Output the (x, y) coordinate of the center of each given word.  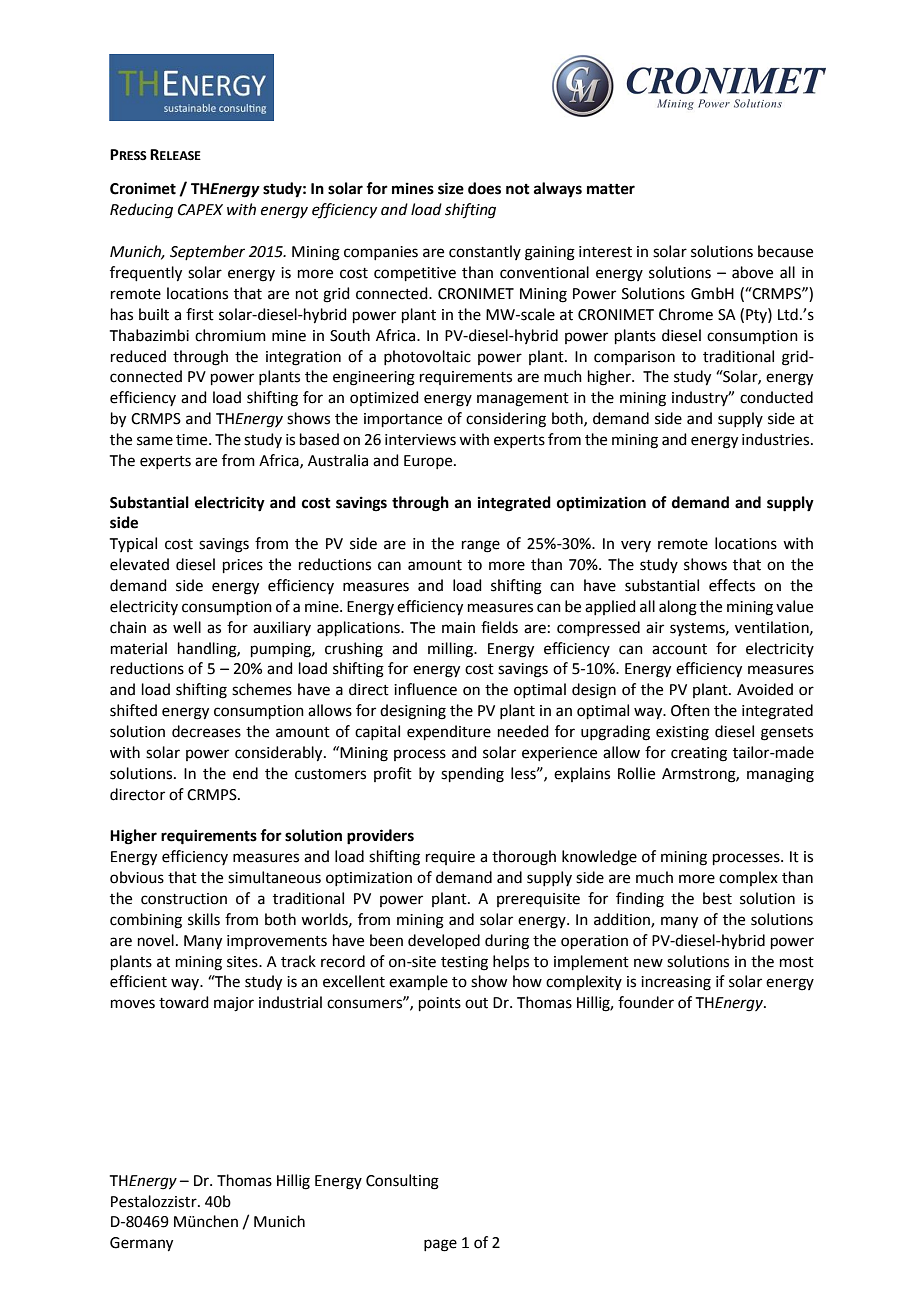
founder (646, 1002)
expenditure (449, 732)
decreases (206, 731)
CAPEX (200, 210)
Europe (429, 462)
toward (184, 1002)
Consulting (402, 1182)
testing (464, 963)
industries (777, 439)
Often (690, 710)
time (193, 440)
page (440, 1245)
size (451, 188)
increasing (676, 983)
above (752, 272)
